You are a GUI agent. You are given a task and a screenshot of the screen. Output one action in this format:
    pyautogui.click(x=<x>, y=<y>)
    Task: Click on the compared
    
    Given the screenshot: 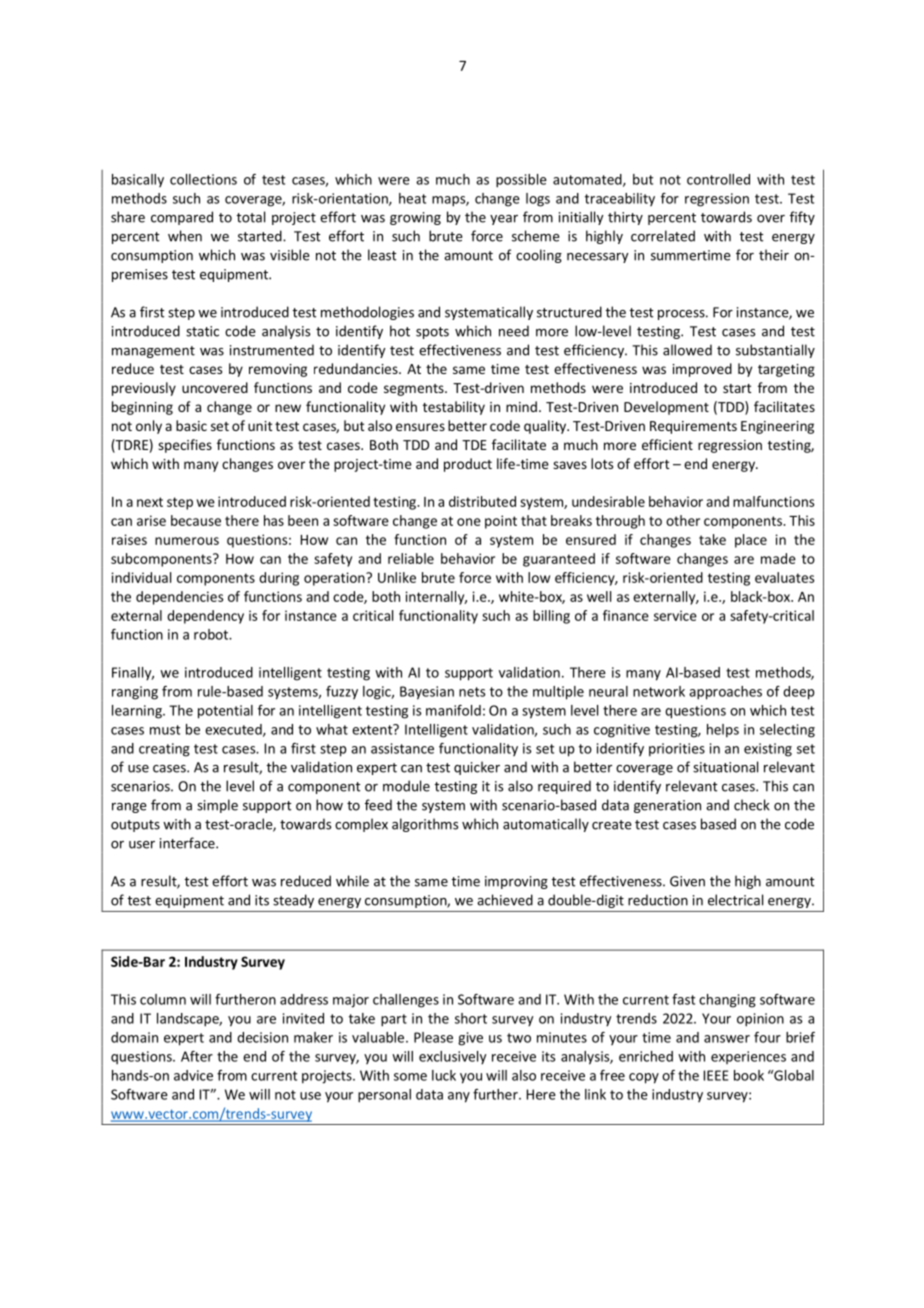 What is the action you would take?
    pyautogui.click(x=182, y=218)
